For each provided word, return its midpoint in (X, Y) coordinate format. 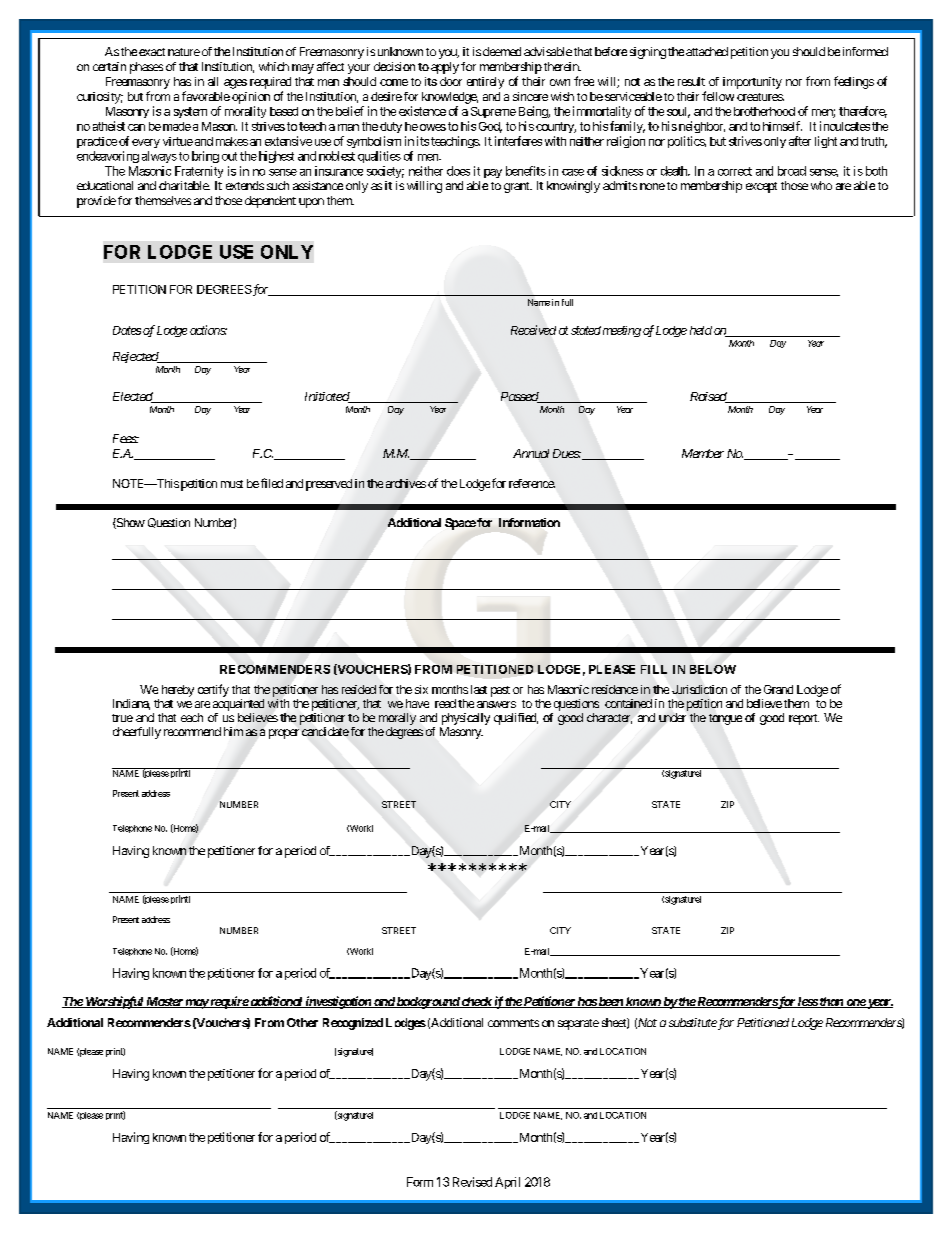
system (190, 112)
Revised (472, 1182)
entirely (485, 83)
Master (164, 1002)
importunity (752, 83)
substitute (693, 1022)
